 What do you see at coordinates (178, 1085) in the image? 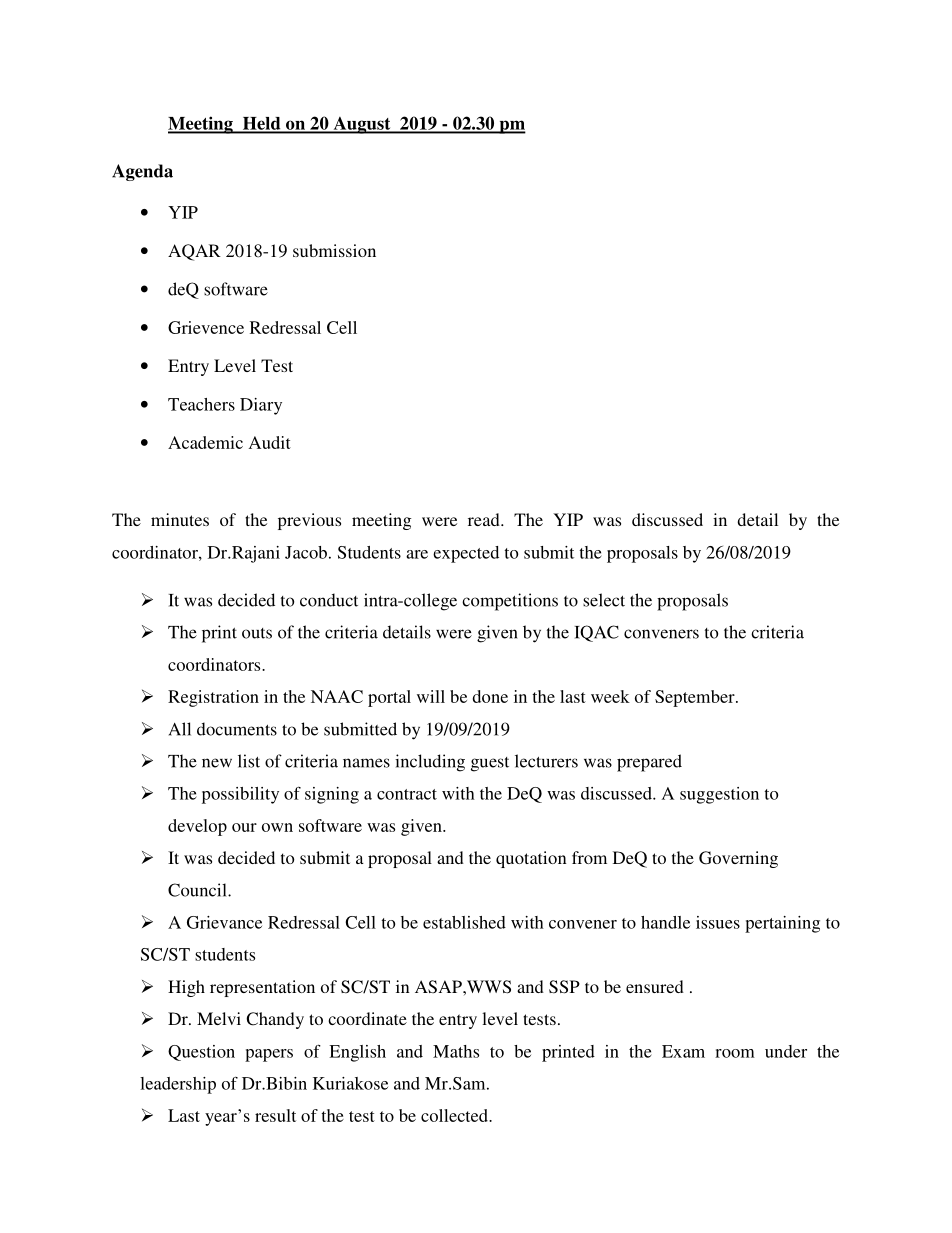
I see `leadership` at bounding box center [178, 1085].
